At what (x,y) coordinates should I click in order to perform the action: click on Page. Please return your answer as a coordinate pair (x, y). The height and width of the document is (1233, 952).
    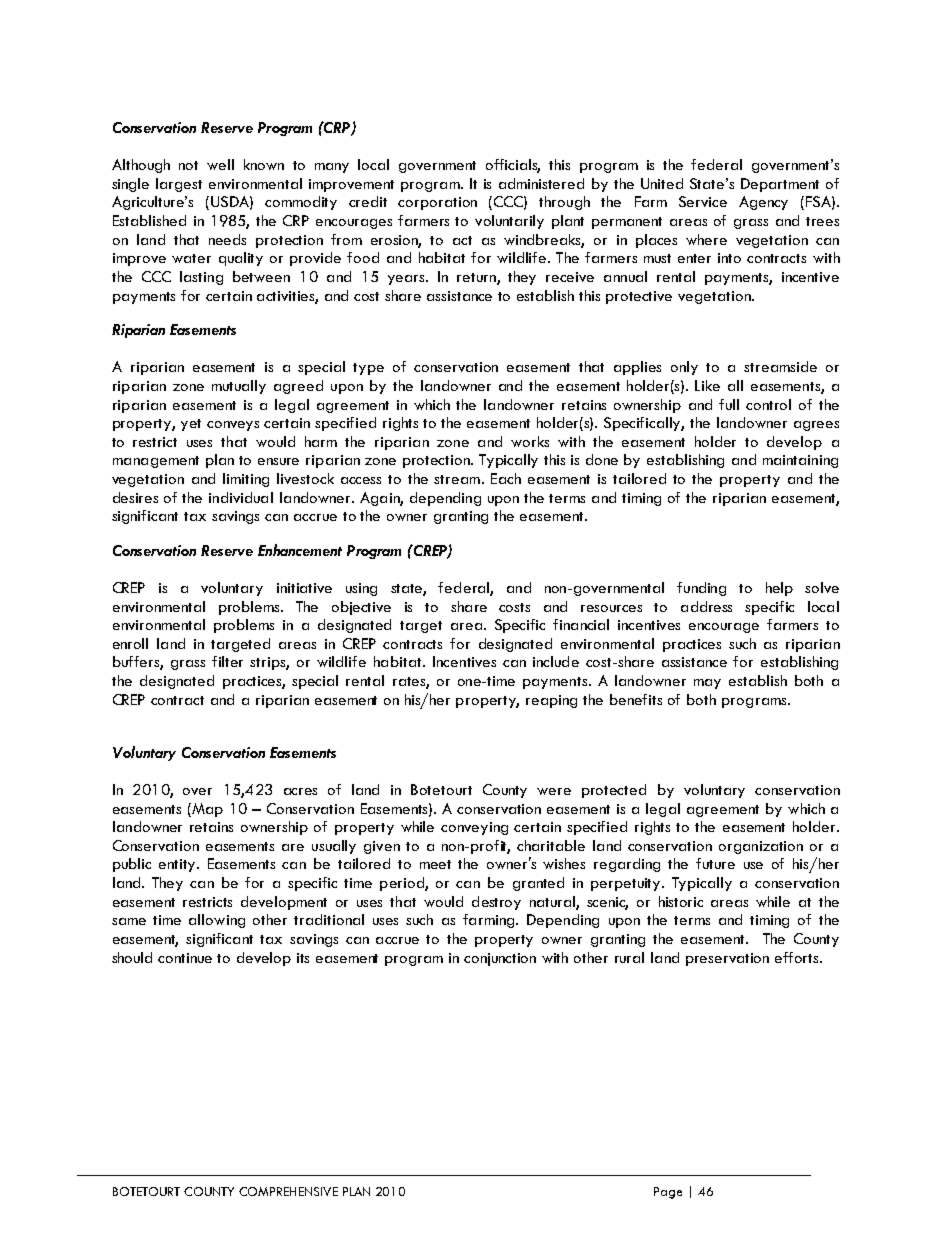
    Looking at the image, I should click on (668, 1193).
